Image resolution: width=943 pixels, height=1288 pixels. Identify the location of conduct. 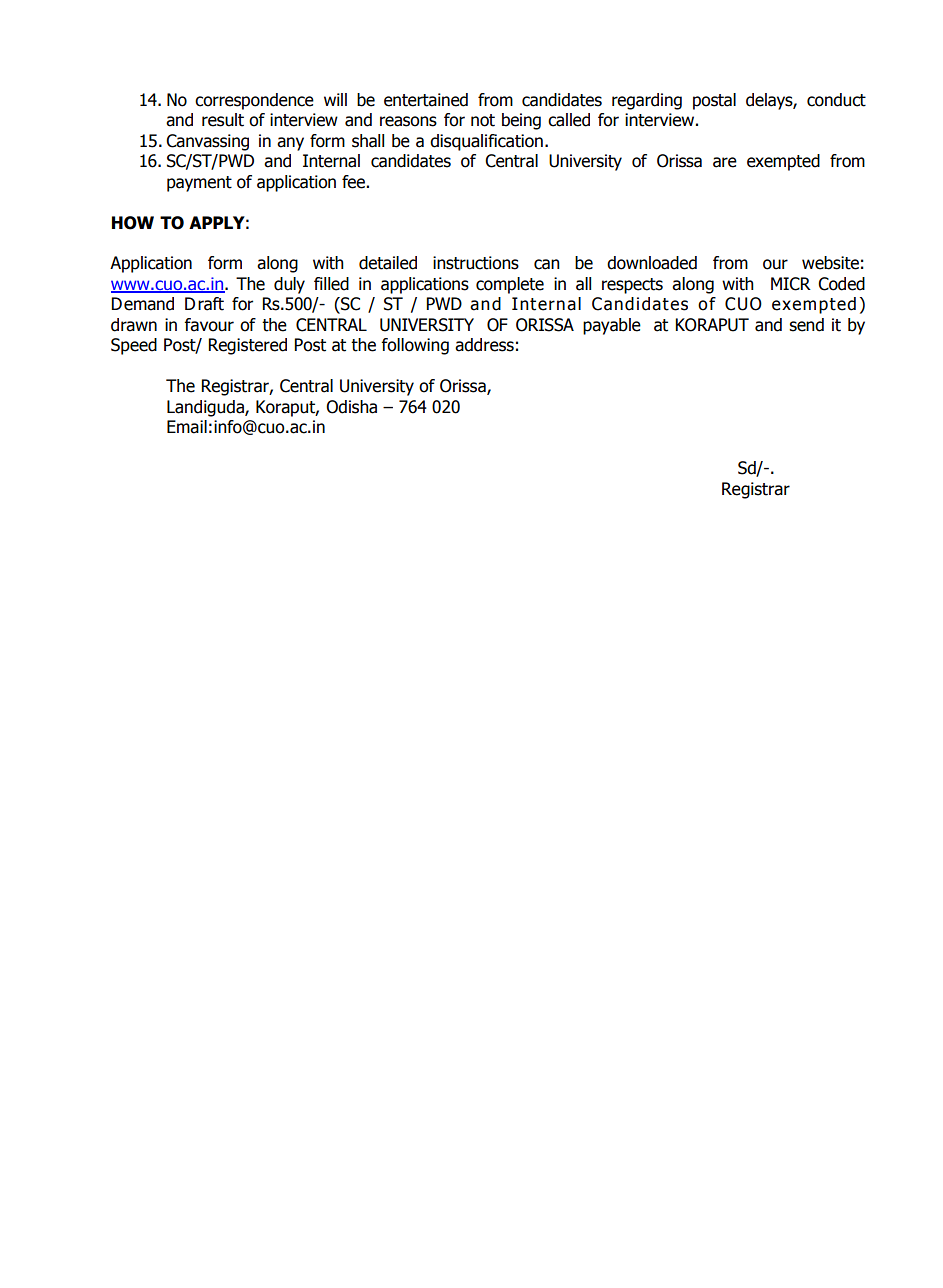
(836, 100).
